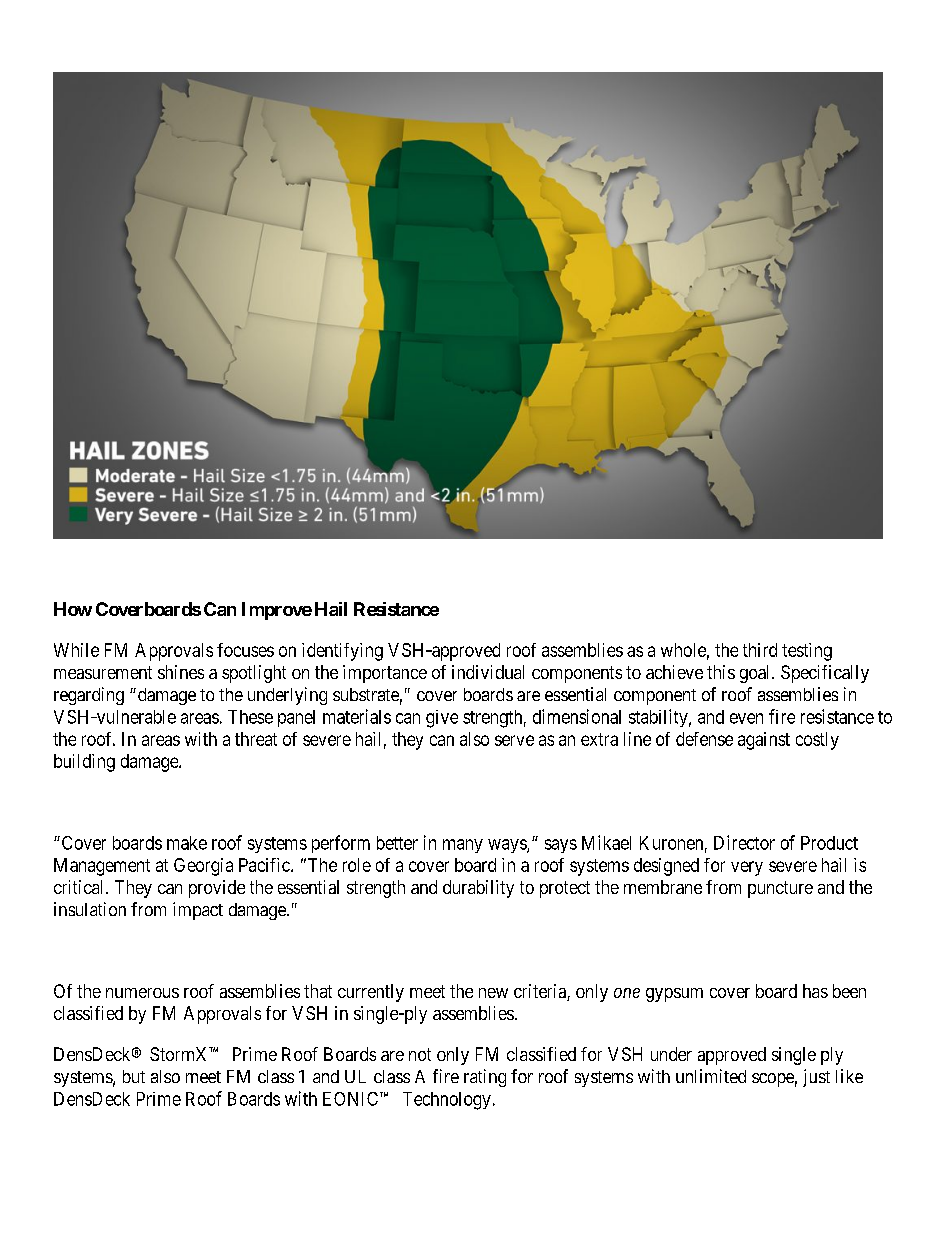 The image size is (952, 1233). I want to click on identifying, so click(342, 652).
